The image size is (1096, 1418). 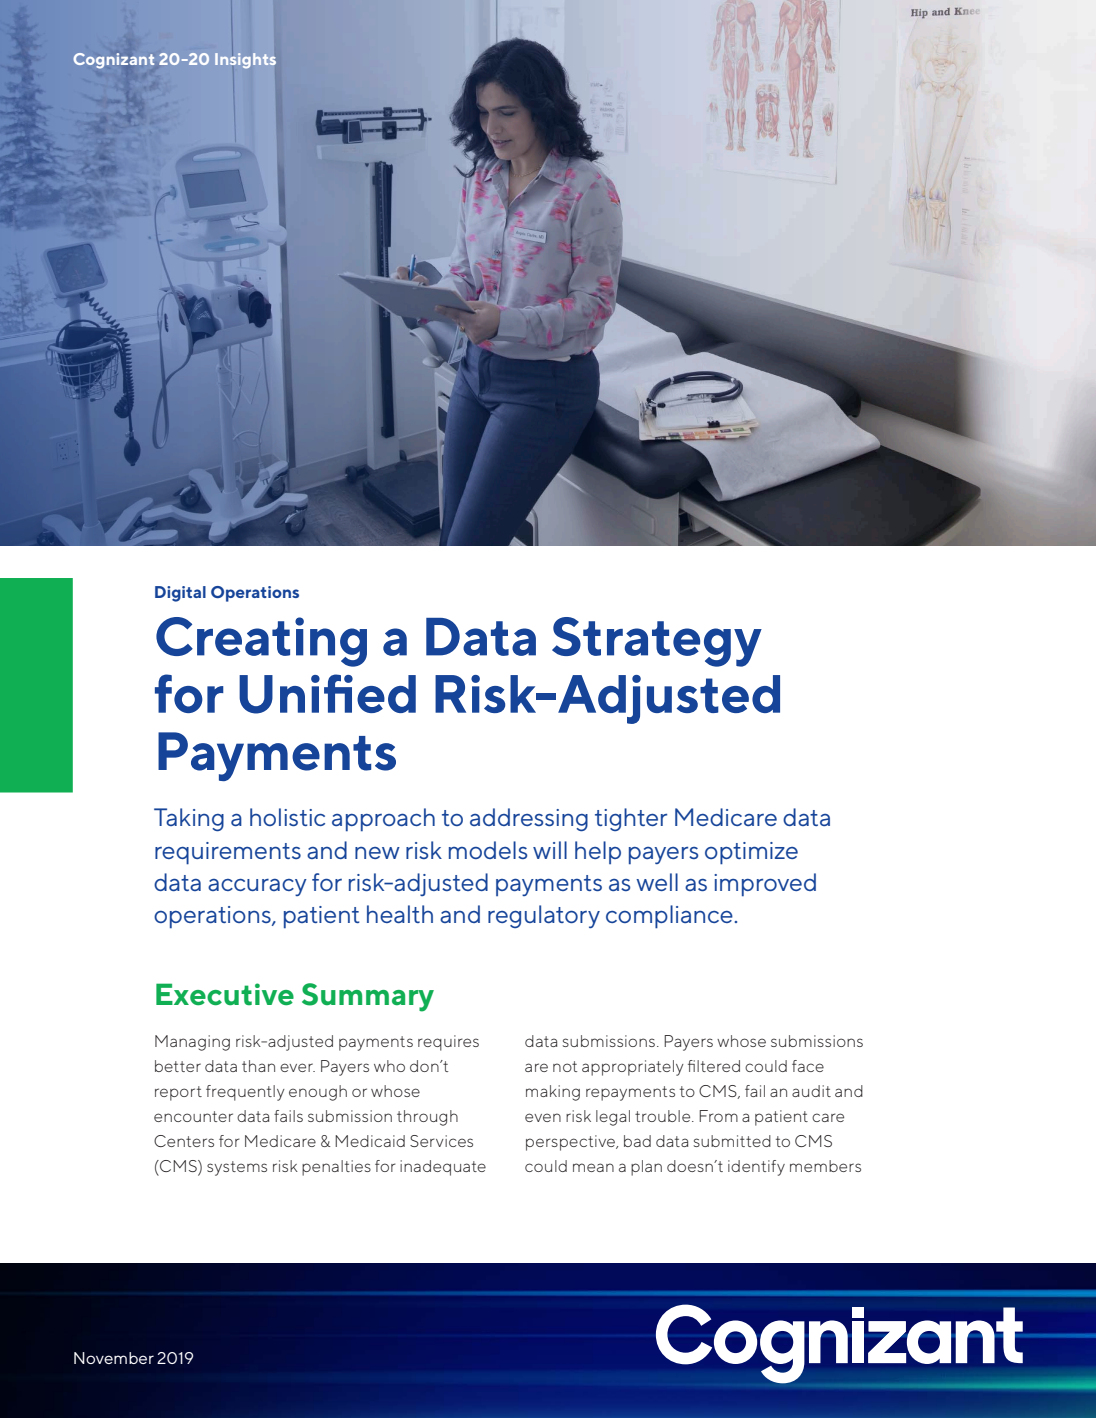 I want to click on inadequate, so click(x=443, y=1168).
